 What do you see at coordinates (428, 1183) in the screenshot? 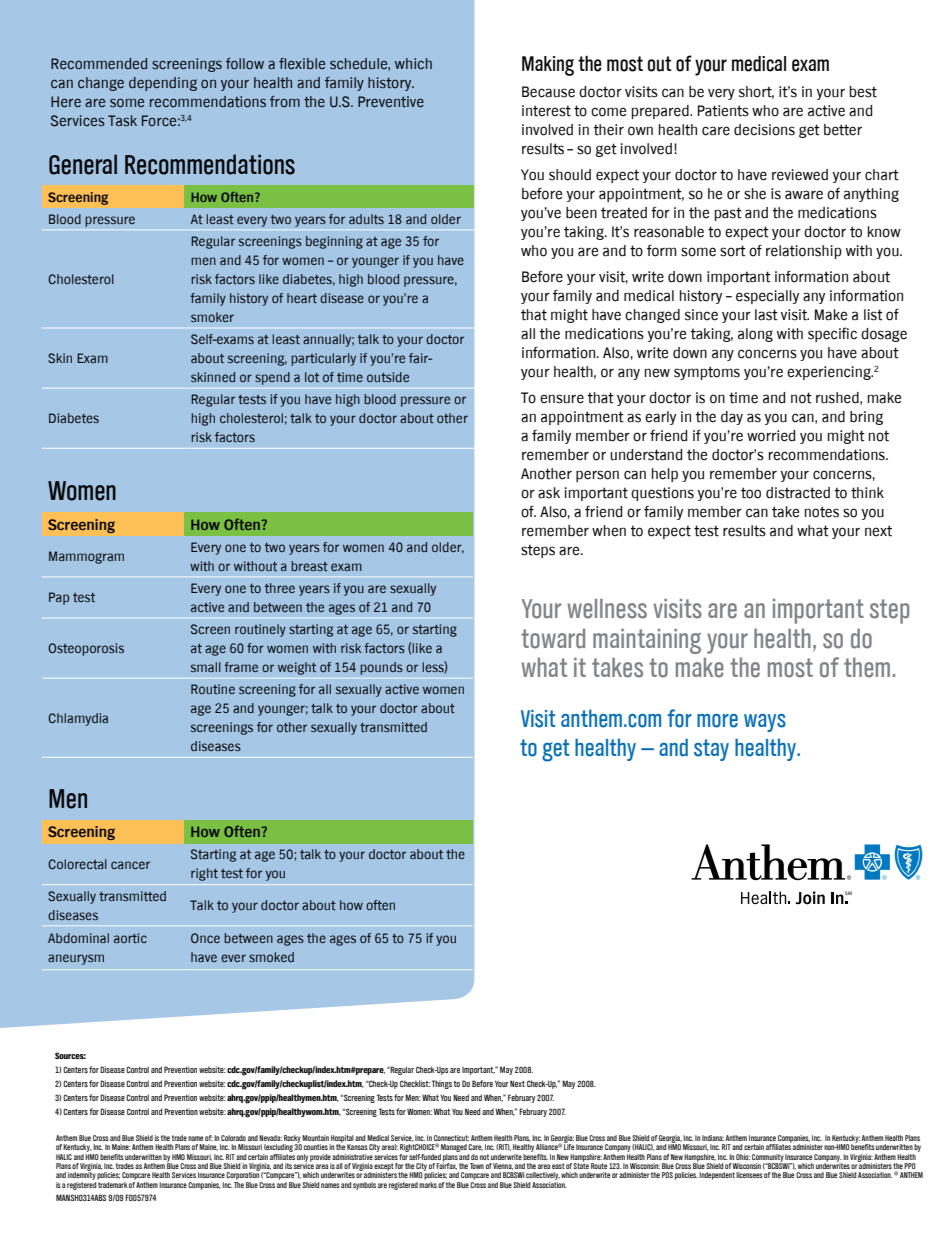
I see `marks` at bounding box center [428, 1183].
